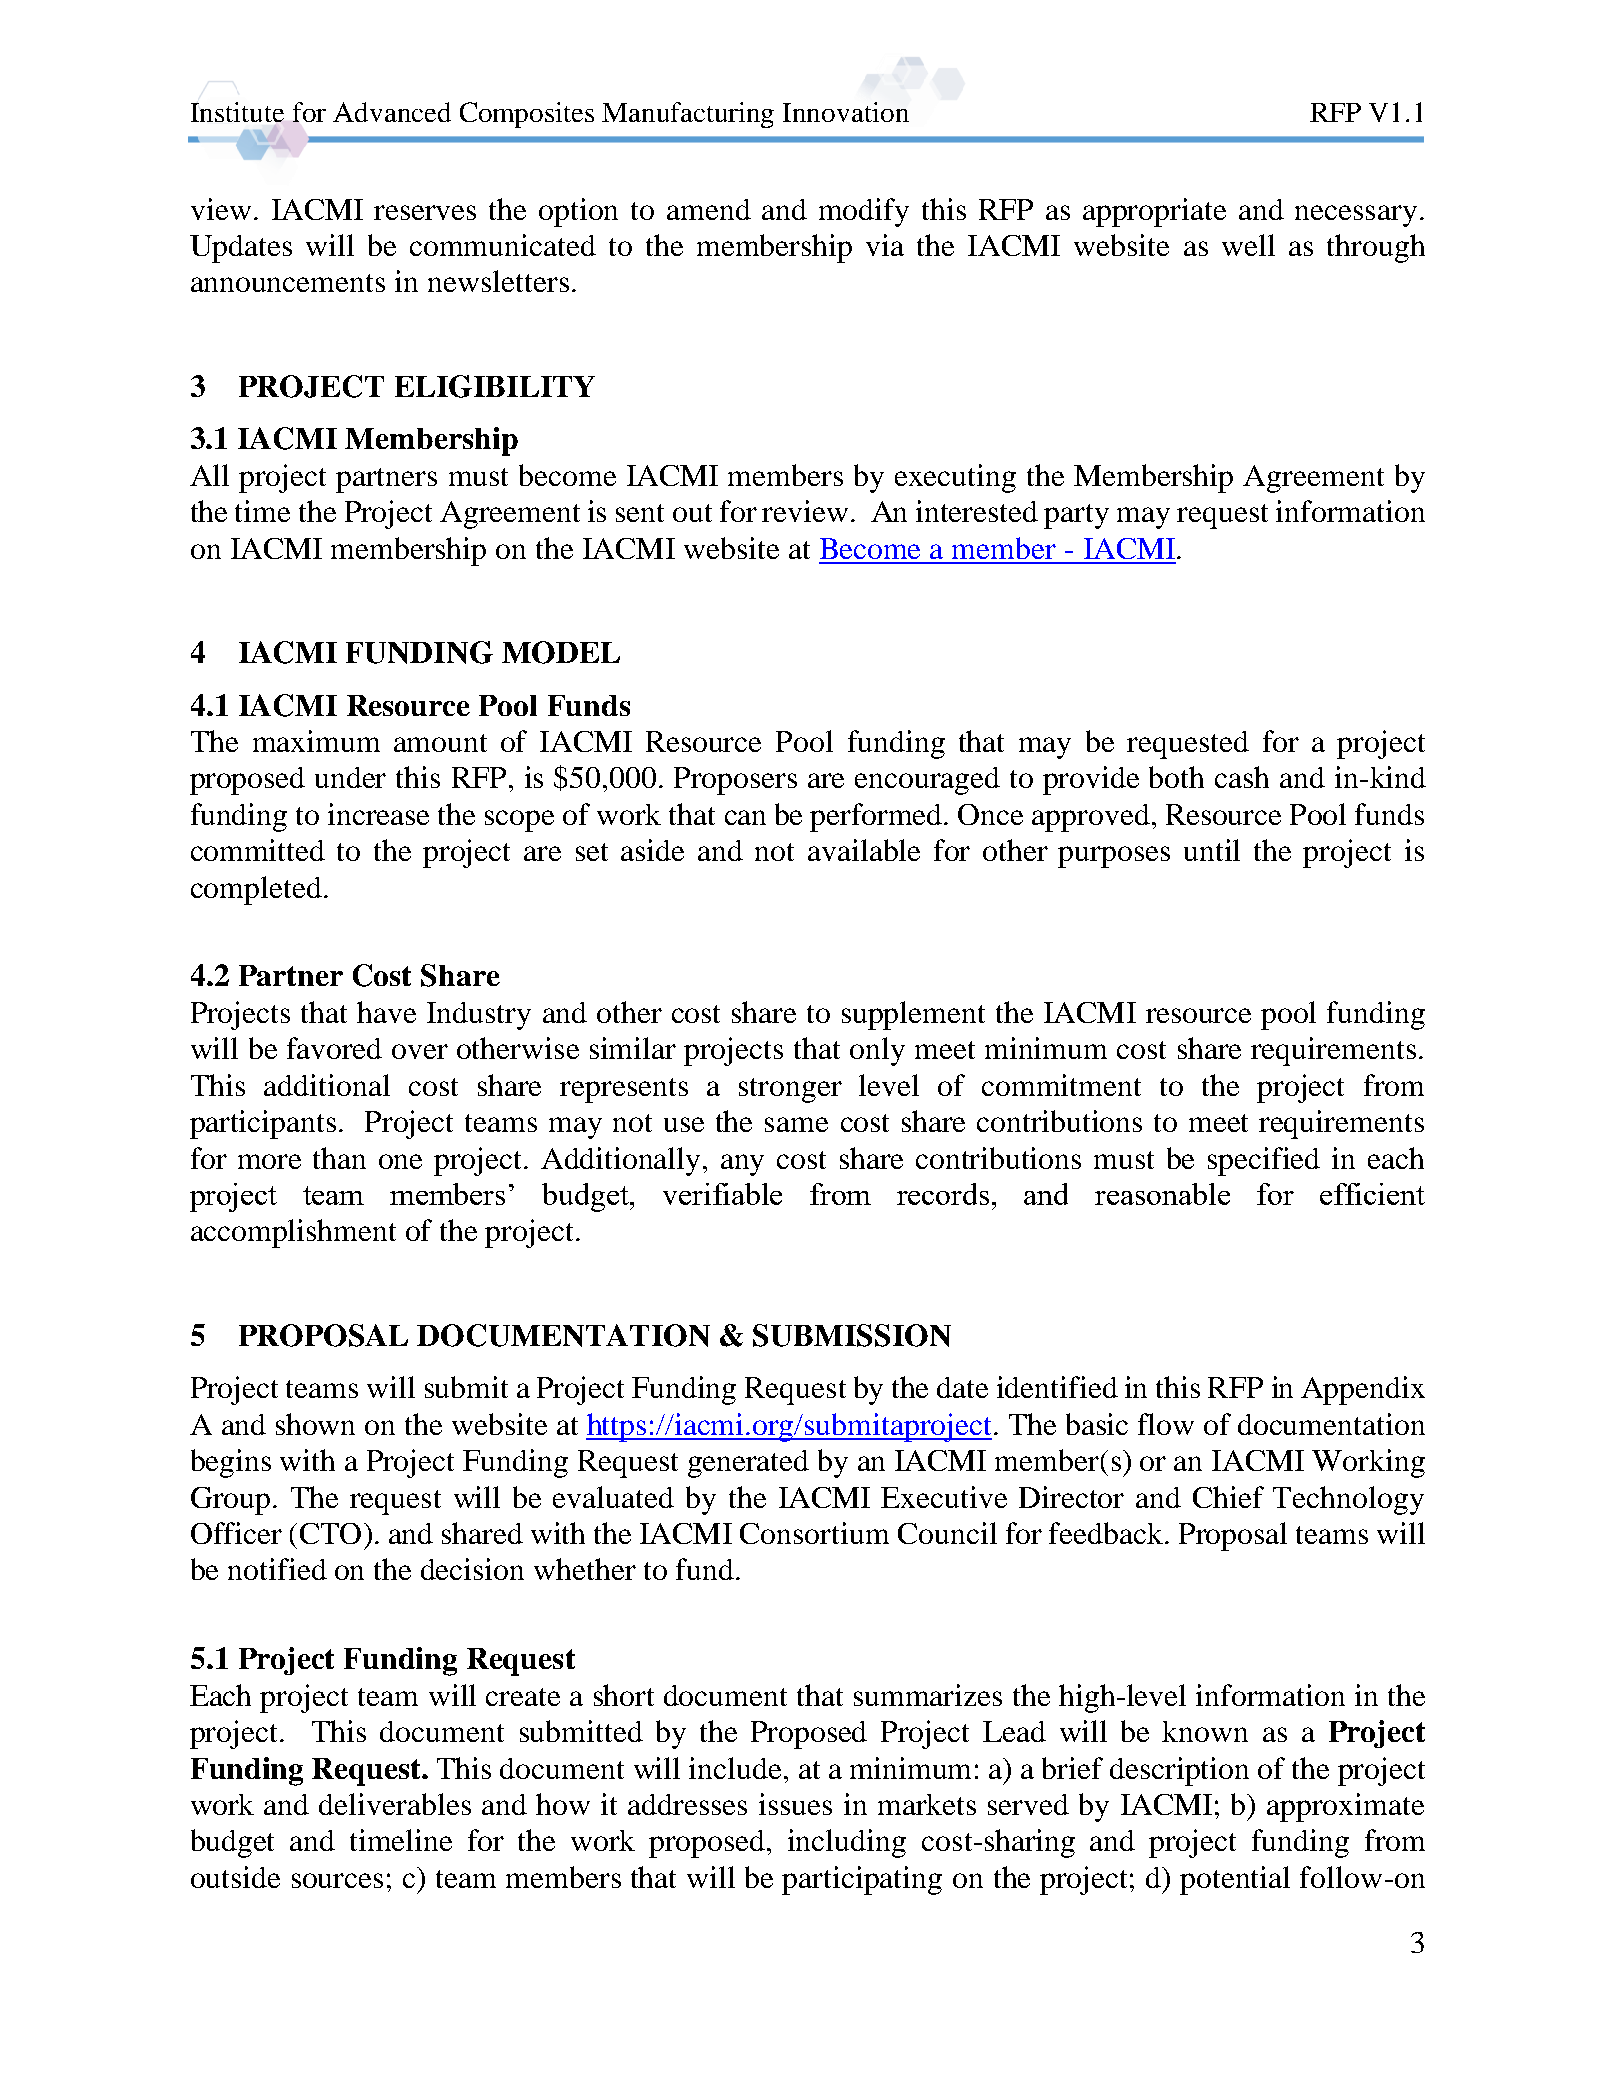 The image size is (1616, 2091). Describe the element at coordinates (846, 112) in the image. I see `Innovation` at that location.
